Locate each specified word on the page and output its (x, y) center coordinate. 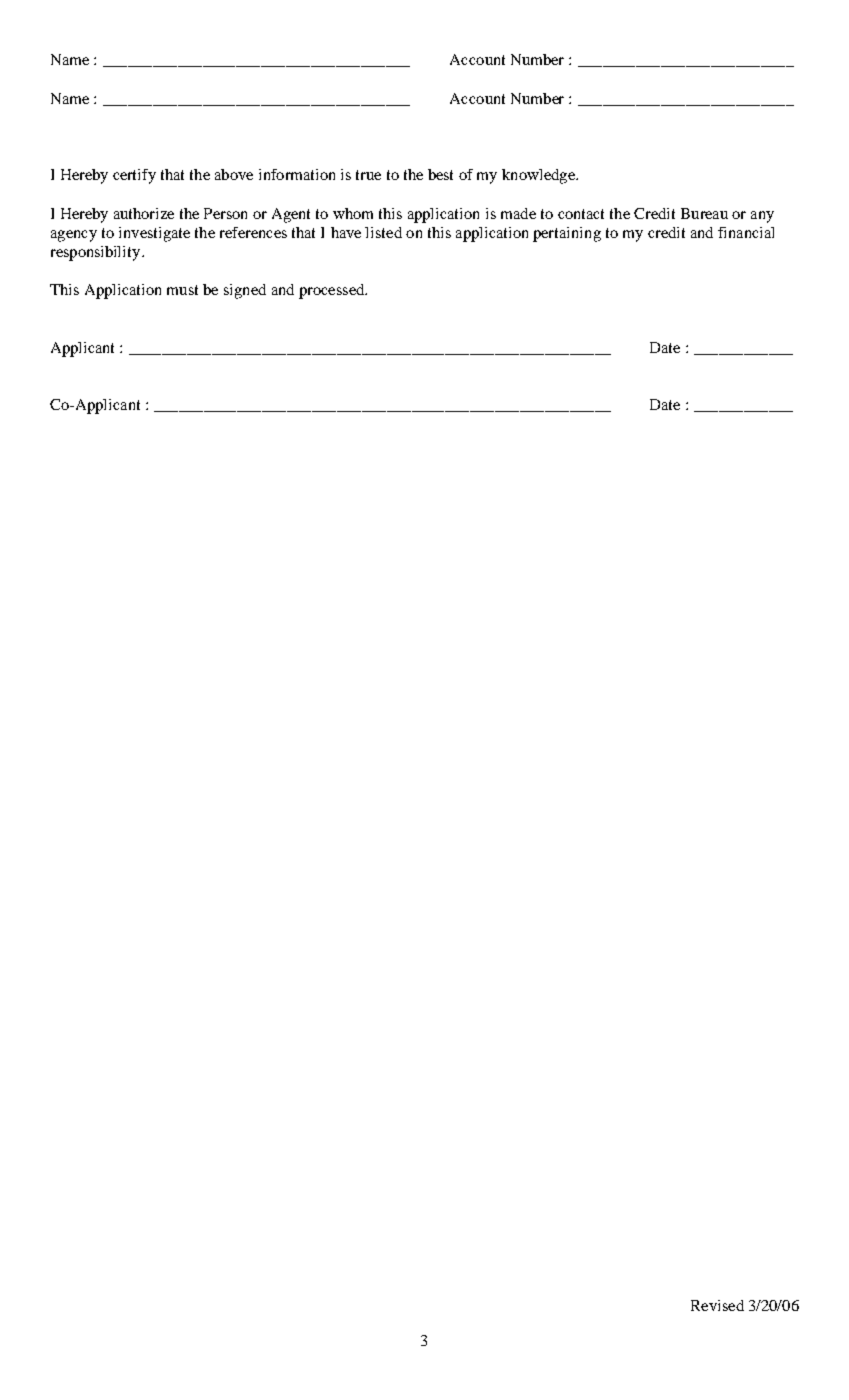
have (346, 232)
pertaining (567, 234)
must (182, 290)
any (762, 217)
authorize (144, 213)
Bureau (704, 213)
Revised (717, 1305)
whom (353, 213)
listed (383, 232)
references (253, 232)
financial (746, 232)
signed (245, 291)
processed (333, 291)
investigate (154, 234)
